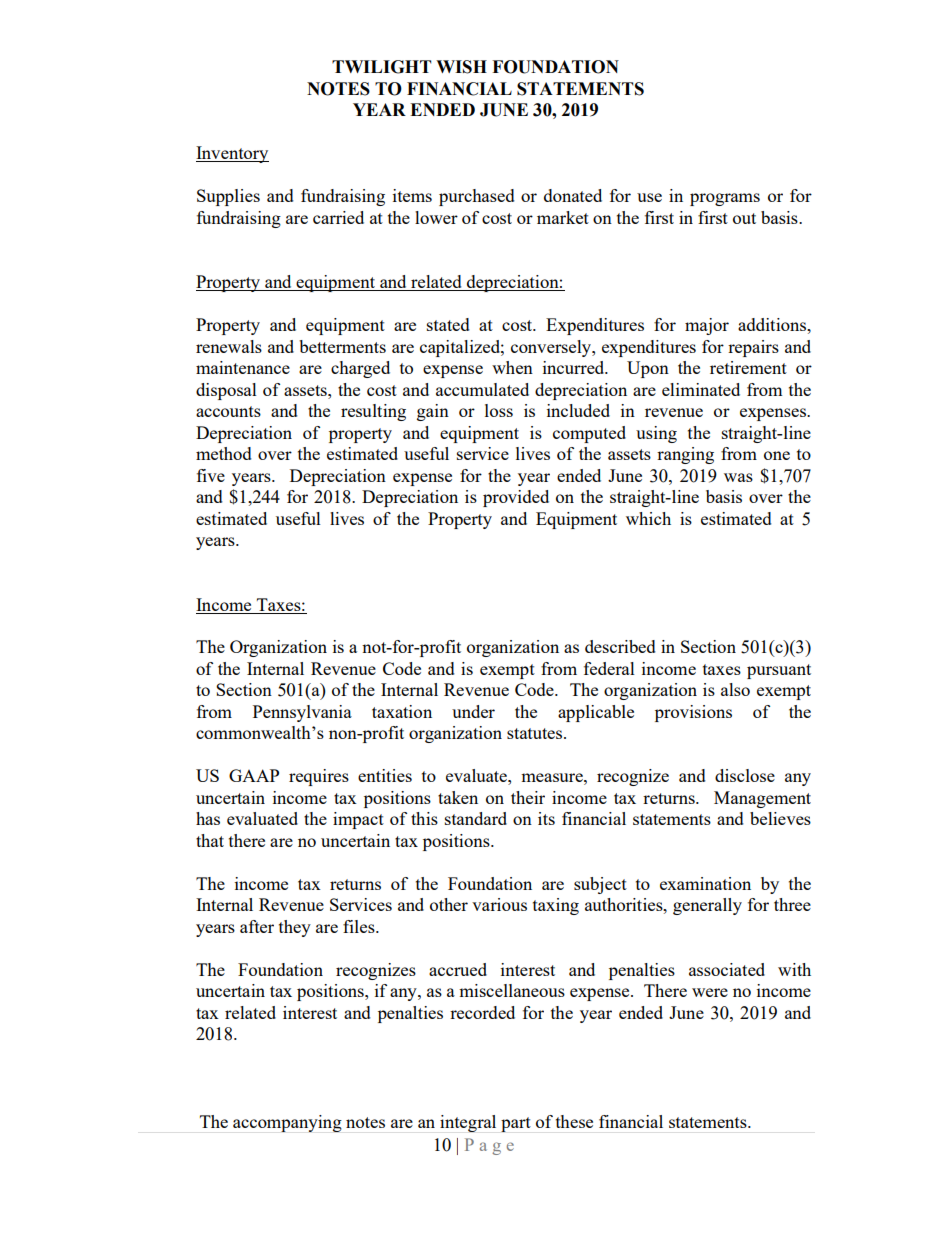  What do you see at coordinates (232, 154) in the page?
I see `Inventory` at bounding box center [232, 154].
